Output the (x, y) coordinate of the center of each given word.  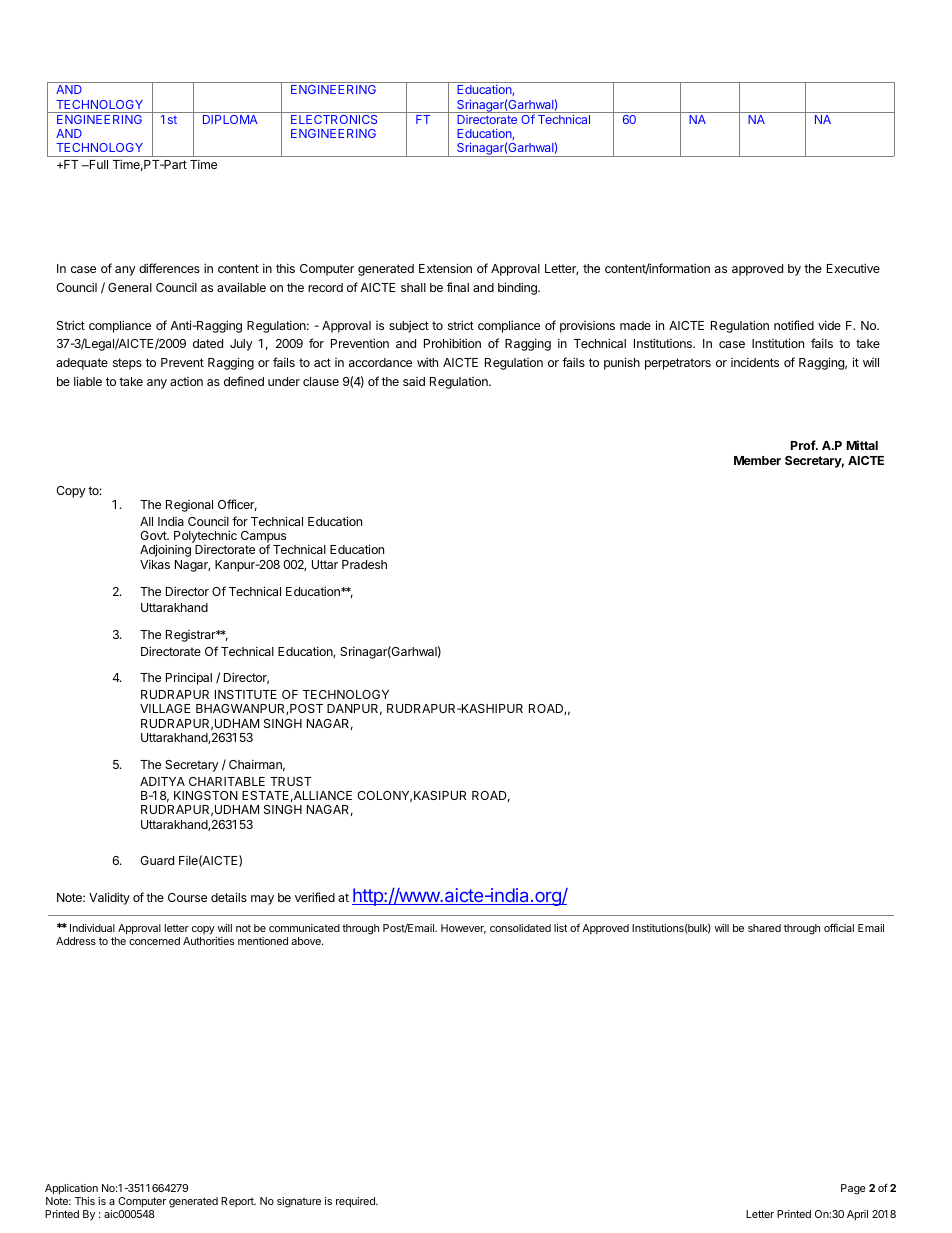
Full (97, 164)
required (356, 1202)
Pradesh (364, 564)
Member (757, 460)
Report (238, 1202)
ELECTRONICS (334, 119)
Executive (853, 268)
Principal (189, 678)
